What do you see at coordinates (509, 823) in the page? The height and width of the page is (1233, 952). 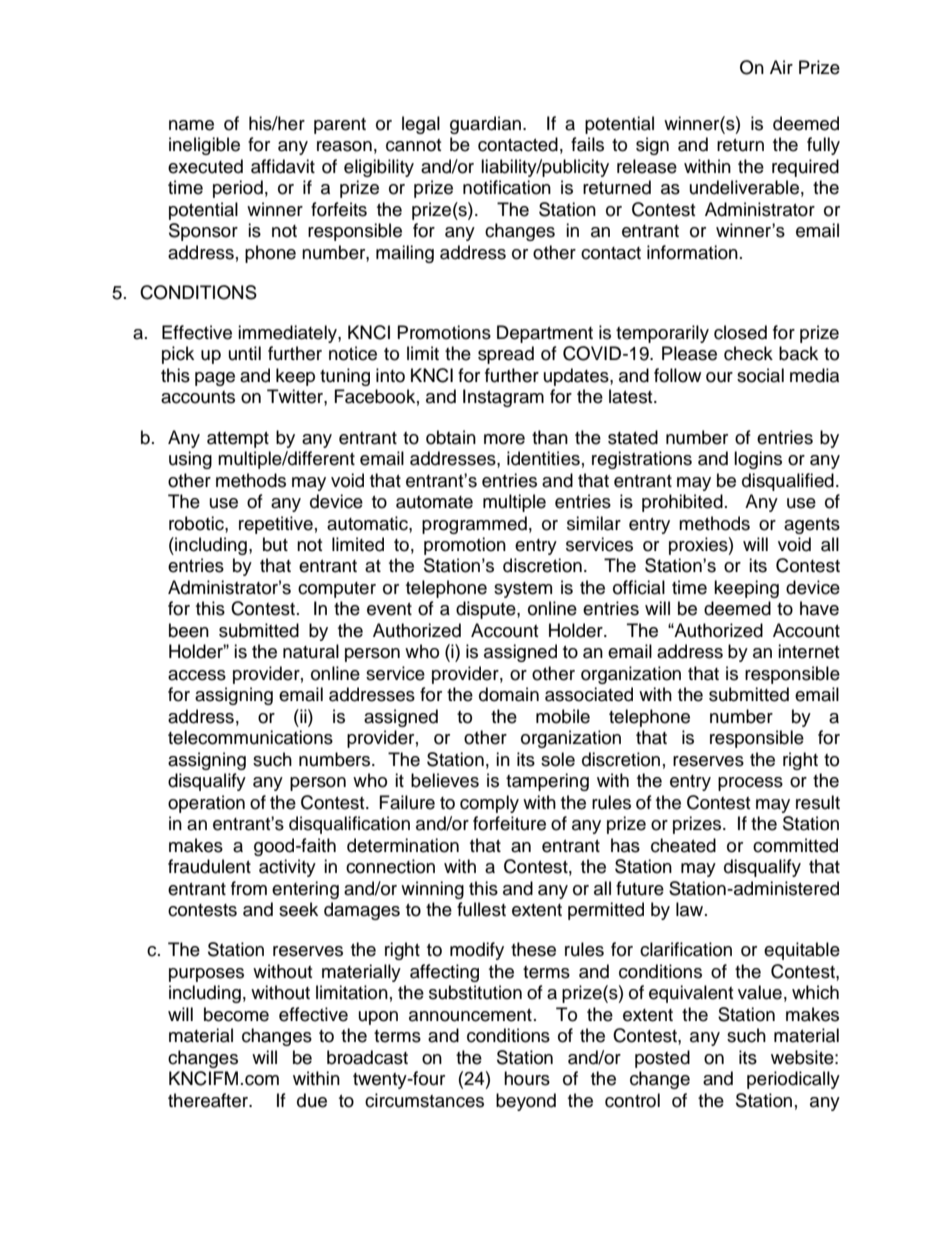 I see `forfeiture` at bounding box center [509, 823].
